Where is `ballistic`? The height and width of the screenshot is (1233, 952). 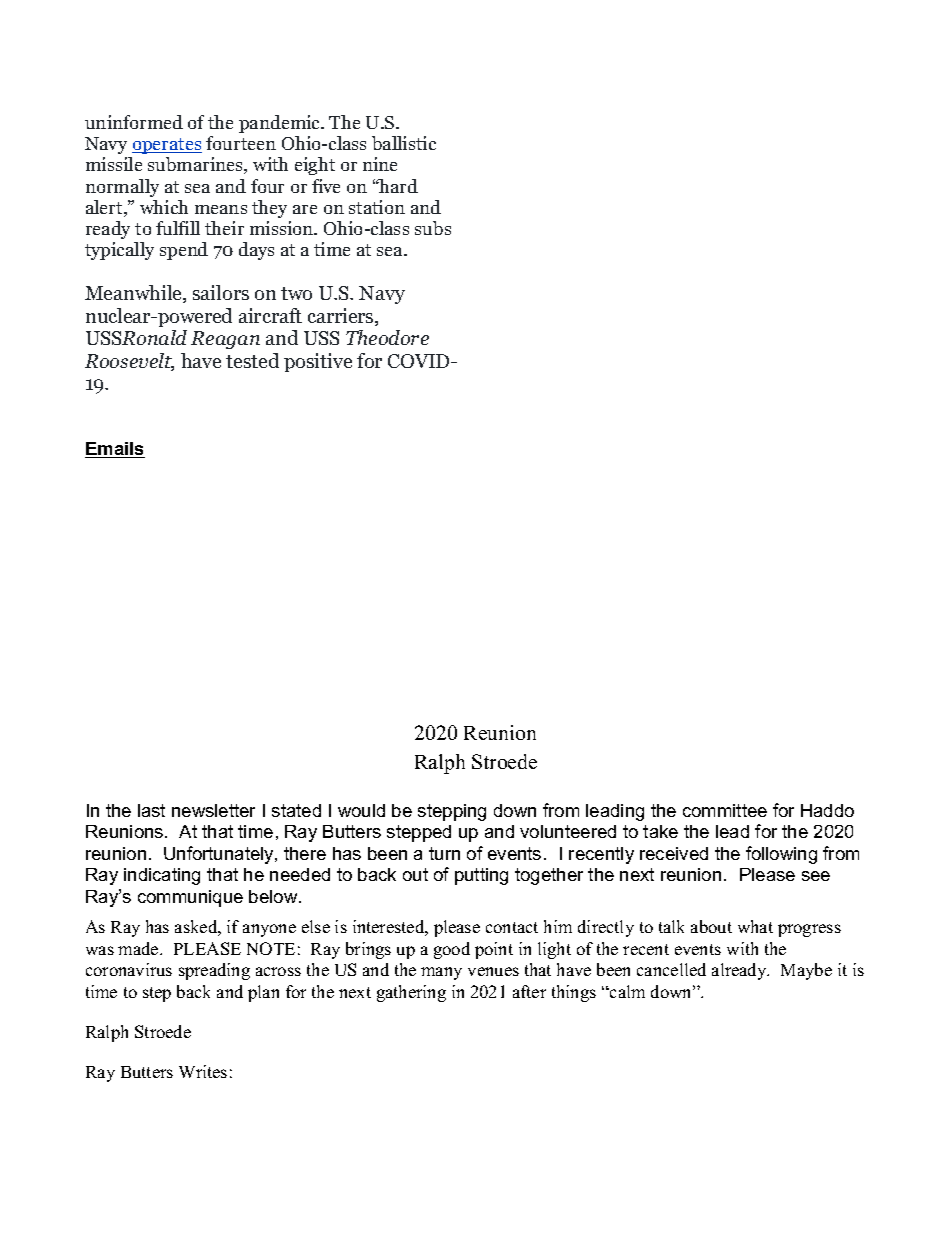
ballistic is located at coordinates (404, 143).
